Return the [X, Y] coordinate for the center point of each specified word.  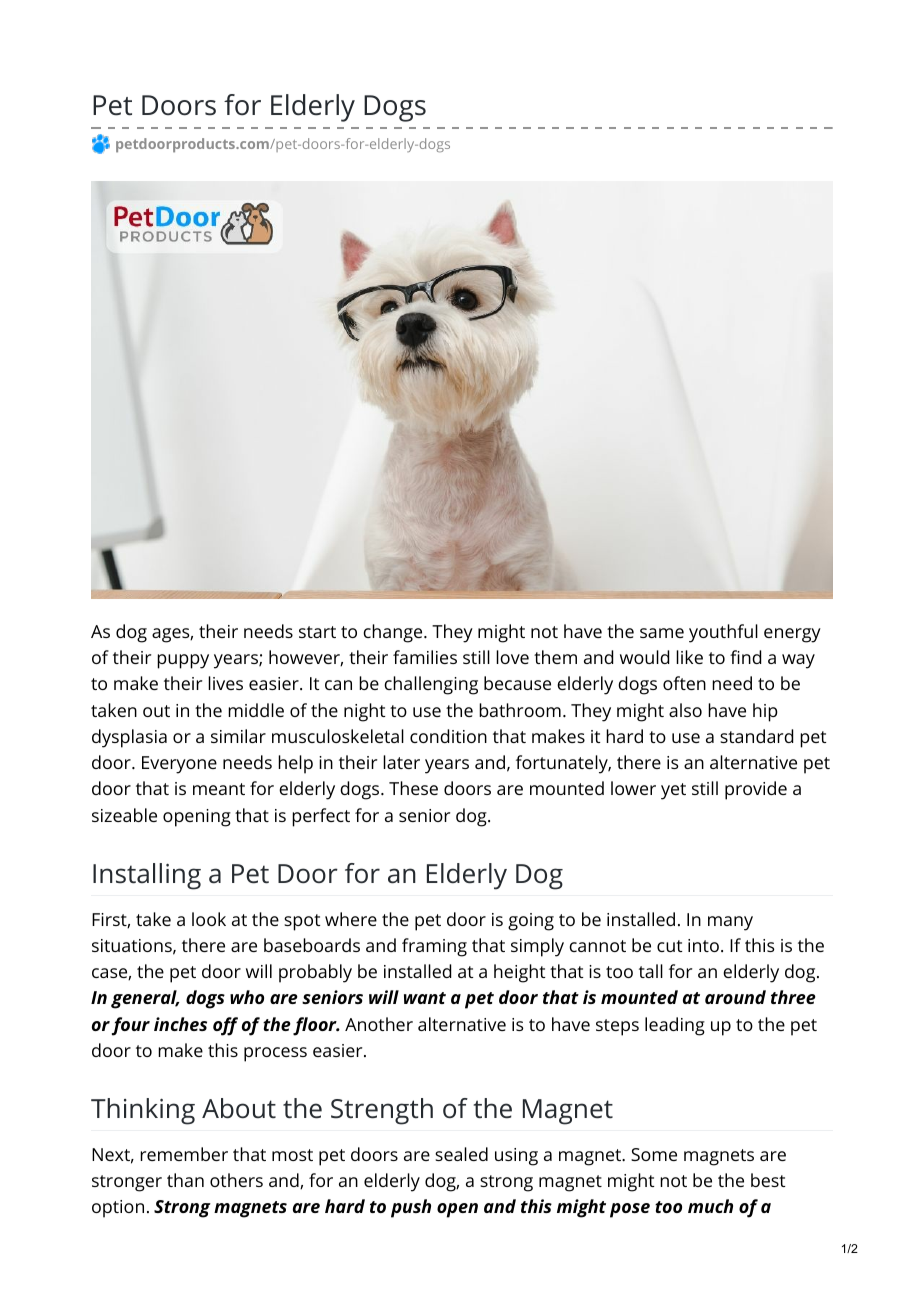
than [185, 1180]
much [710, 1206]
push [411, 1208]
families [425, 657]
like [689, 657]
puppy [183, 661]
